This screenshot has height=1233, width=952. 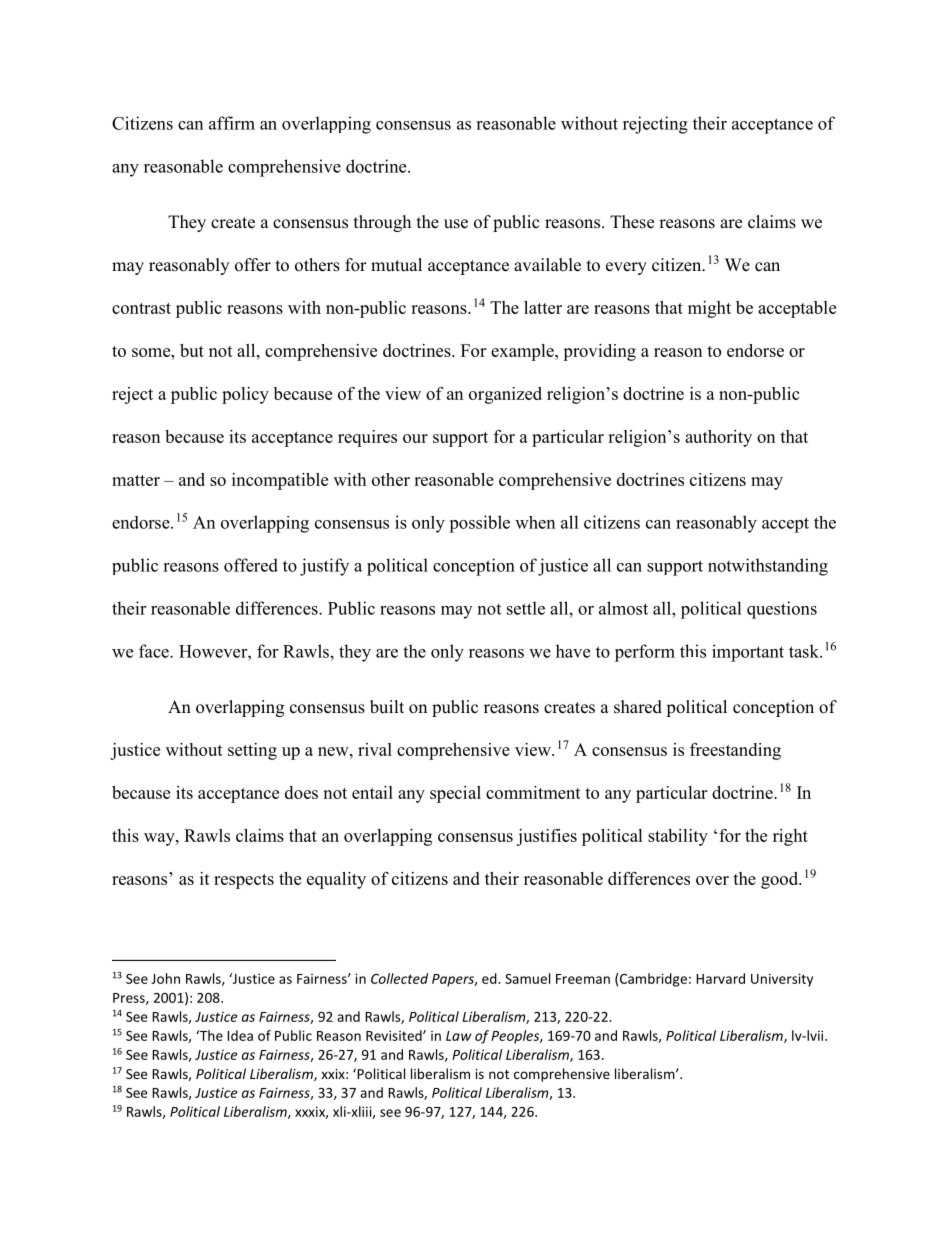 I want to click on freestanding, so click(x=735, y=751).
